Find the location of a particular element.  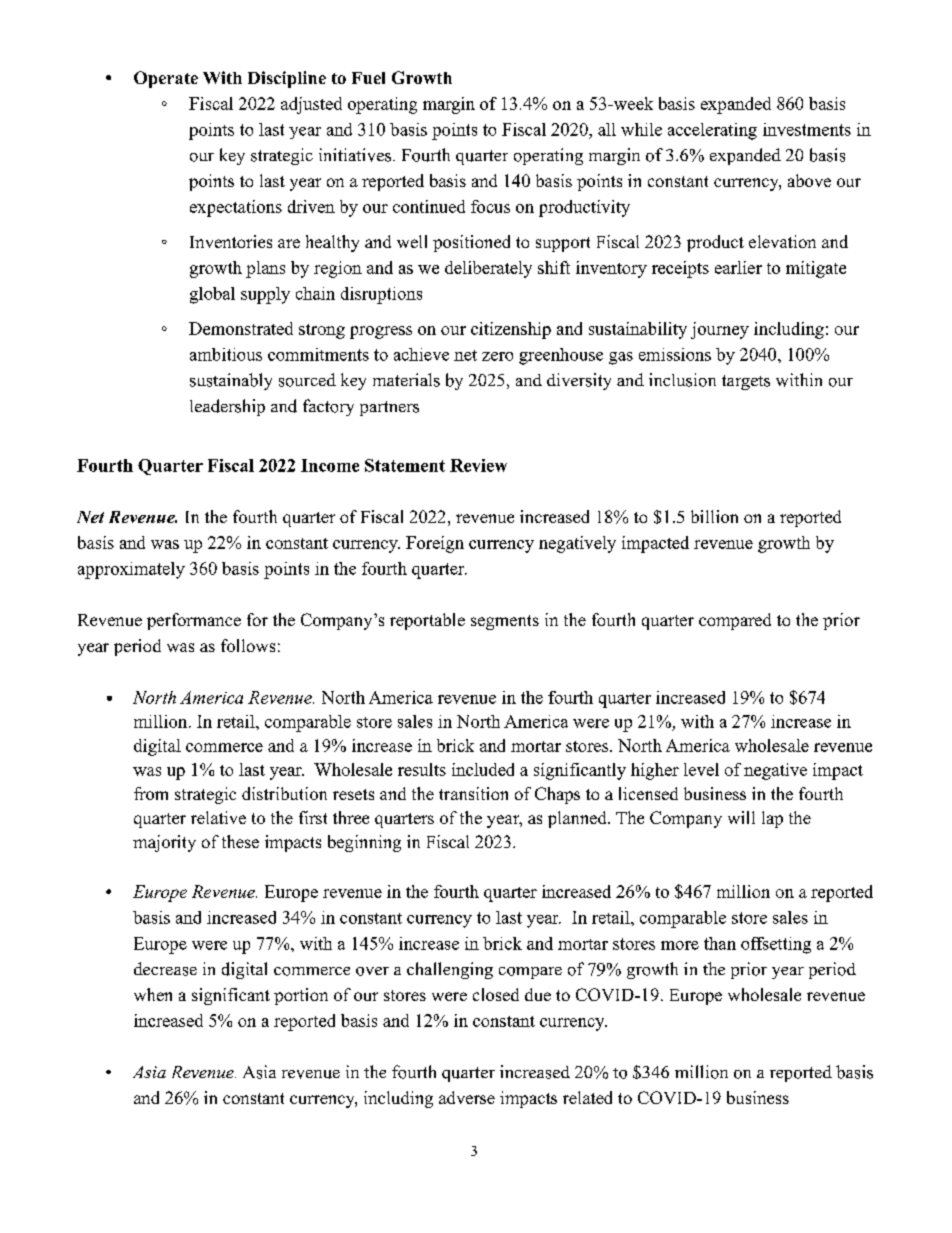

accelerating is located at coordinates (712, 131).
